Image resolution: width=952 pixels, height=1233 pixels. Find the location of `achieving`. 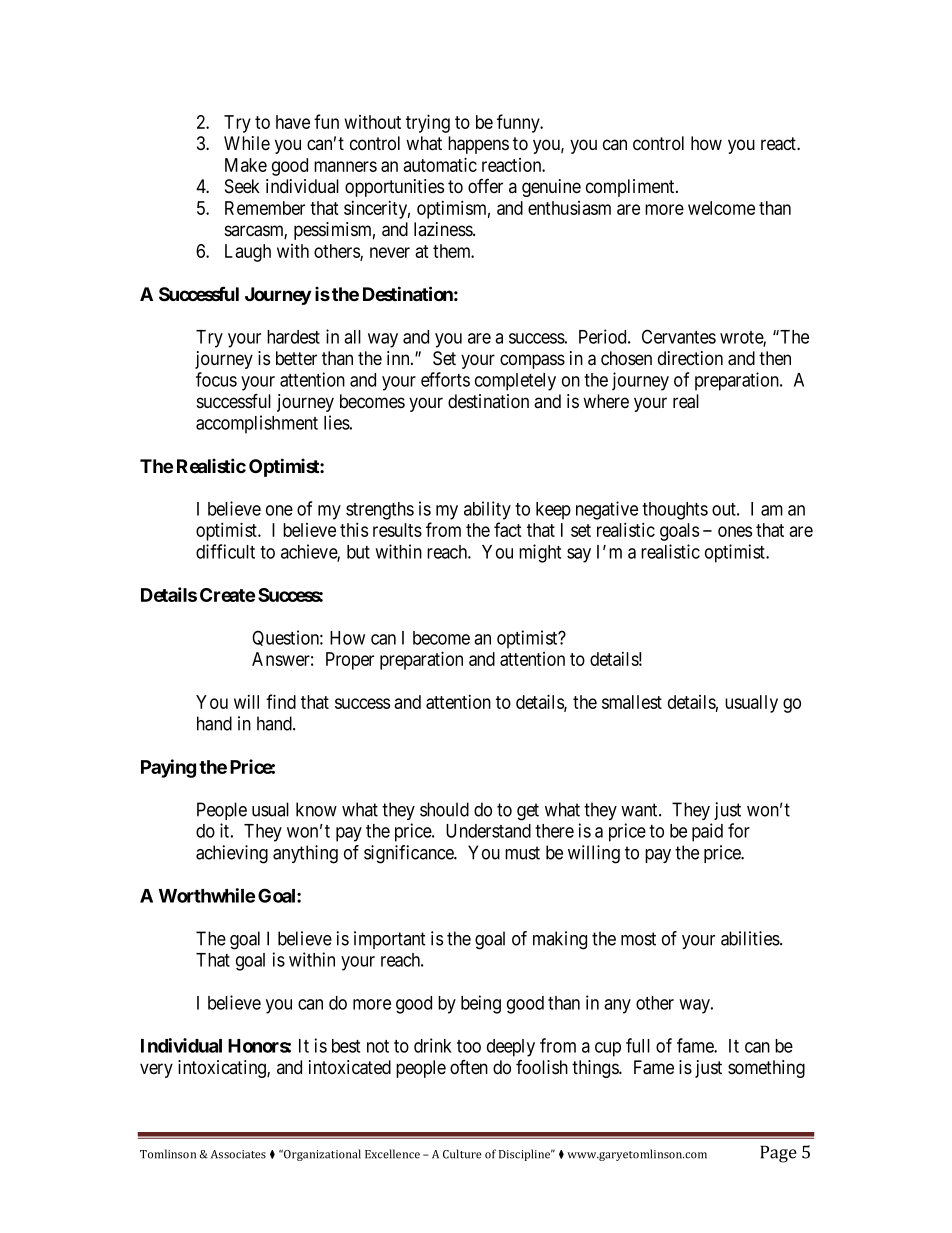

achieving is located at coordinates (232, 854).
